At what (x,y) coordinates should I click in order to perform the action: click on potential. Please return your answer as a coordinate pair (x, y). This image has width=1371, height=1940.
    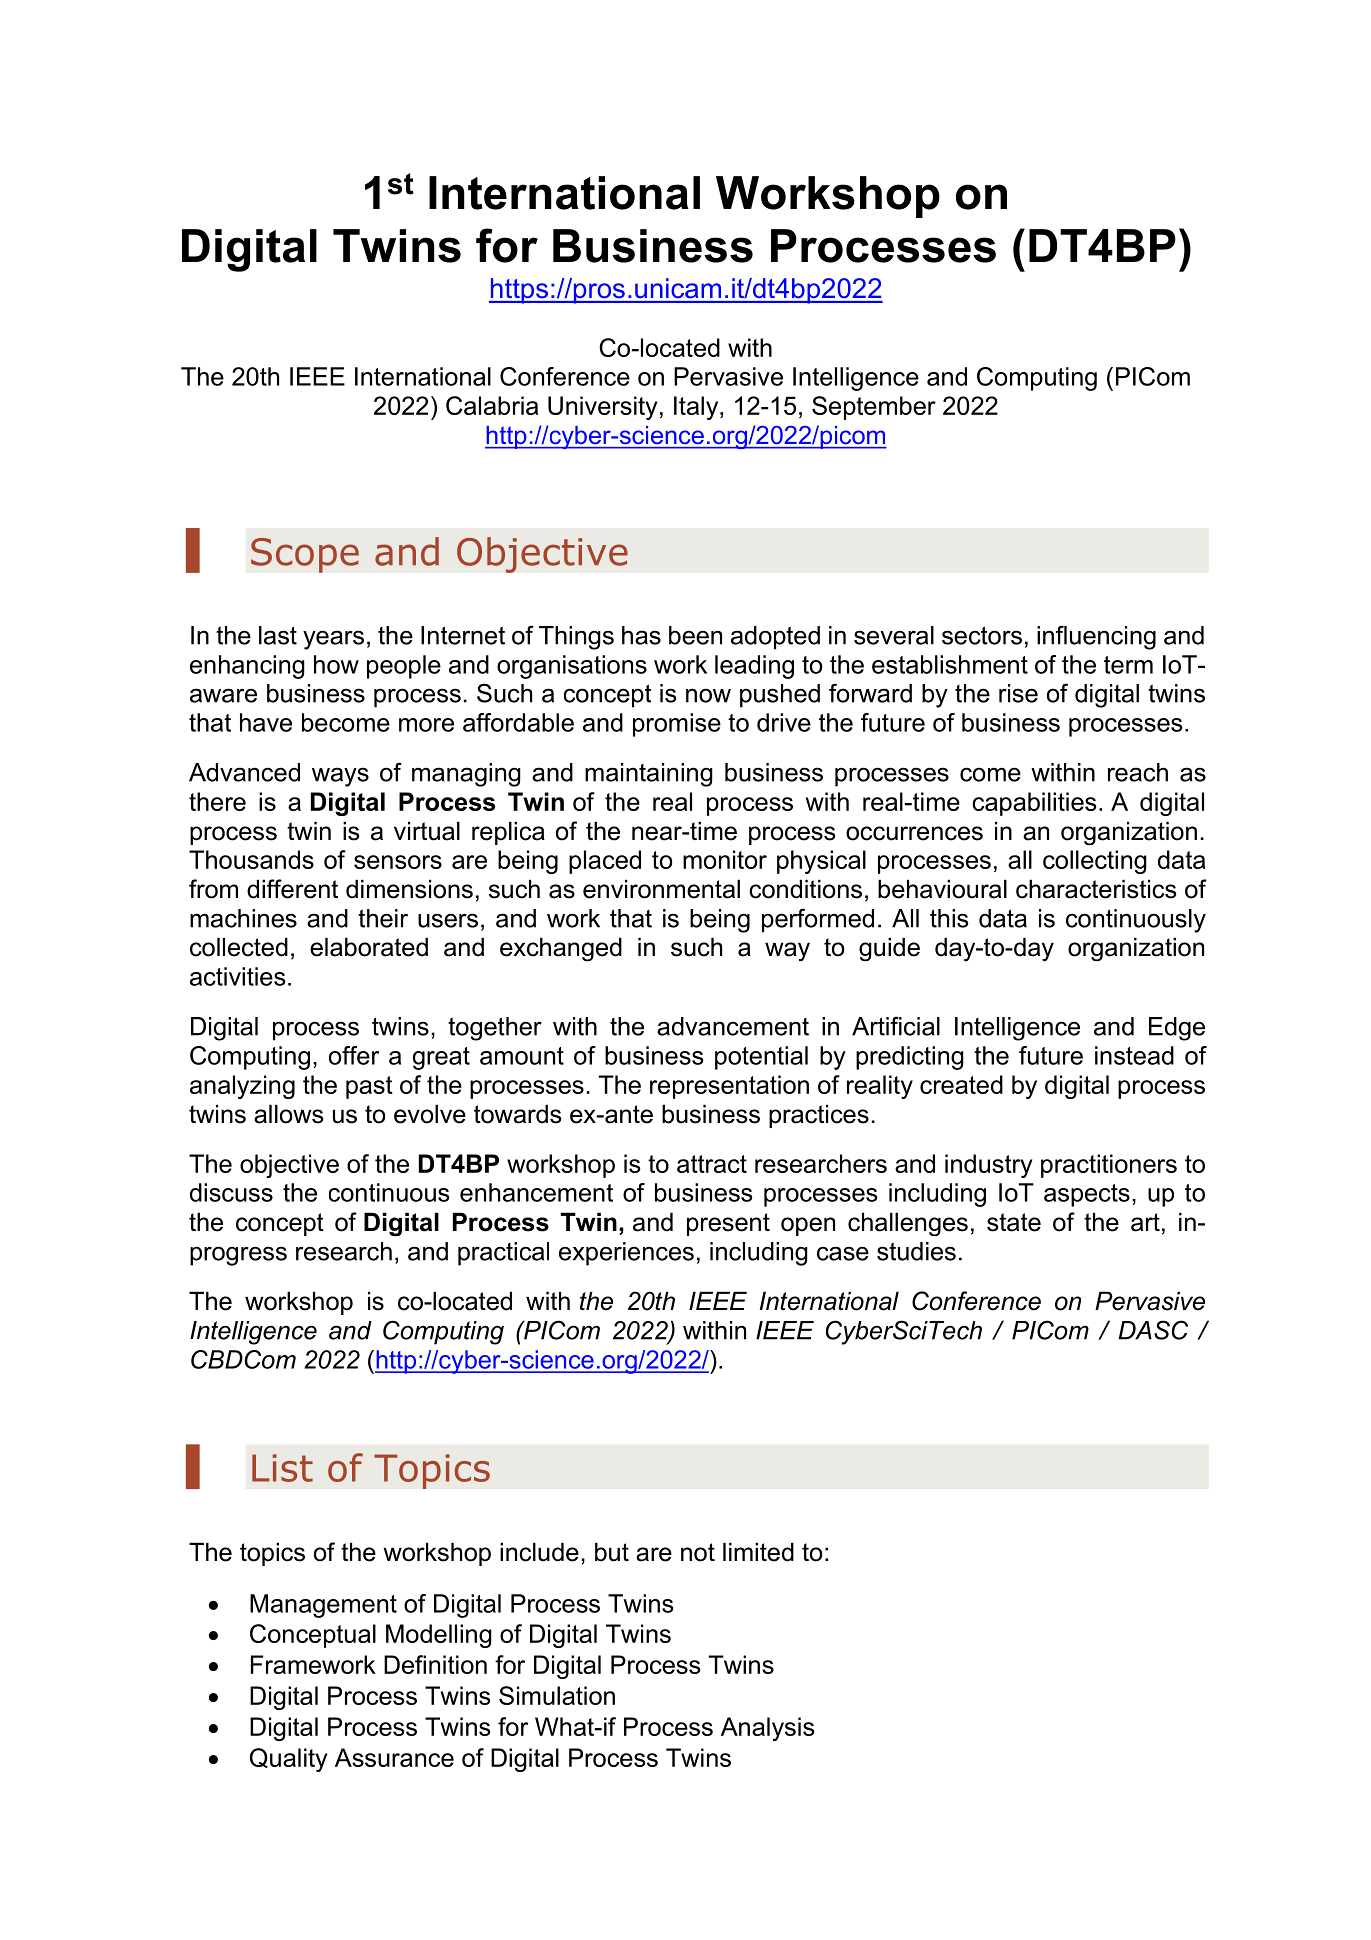
    Looking at the image, I should click on (761, 1058).
